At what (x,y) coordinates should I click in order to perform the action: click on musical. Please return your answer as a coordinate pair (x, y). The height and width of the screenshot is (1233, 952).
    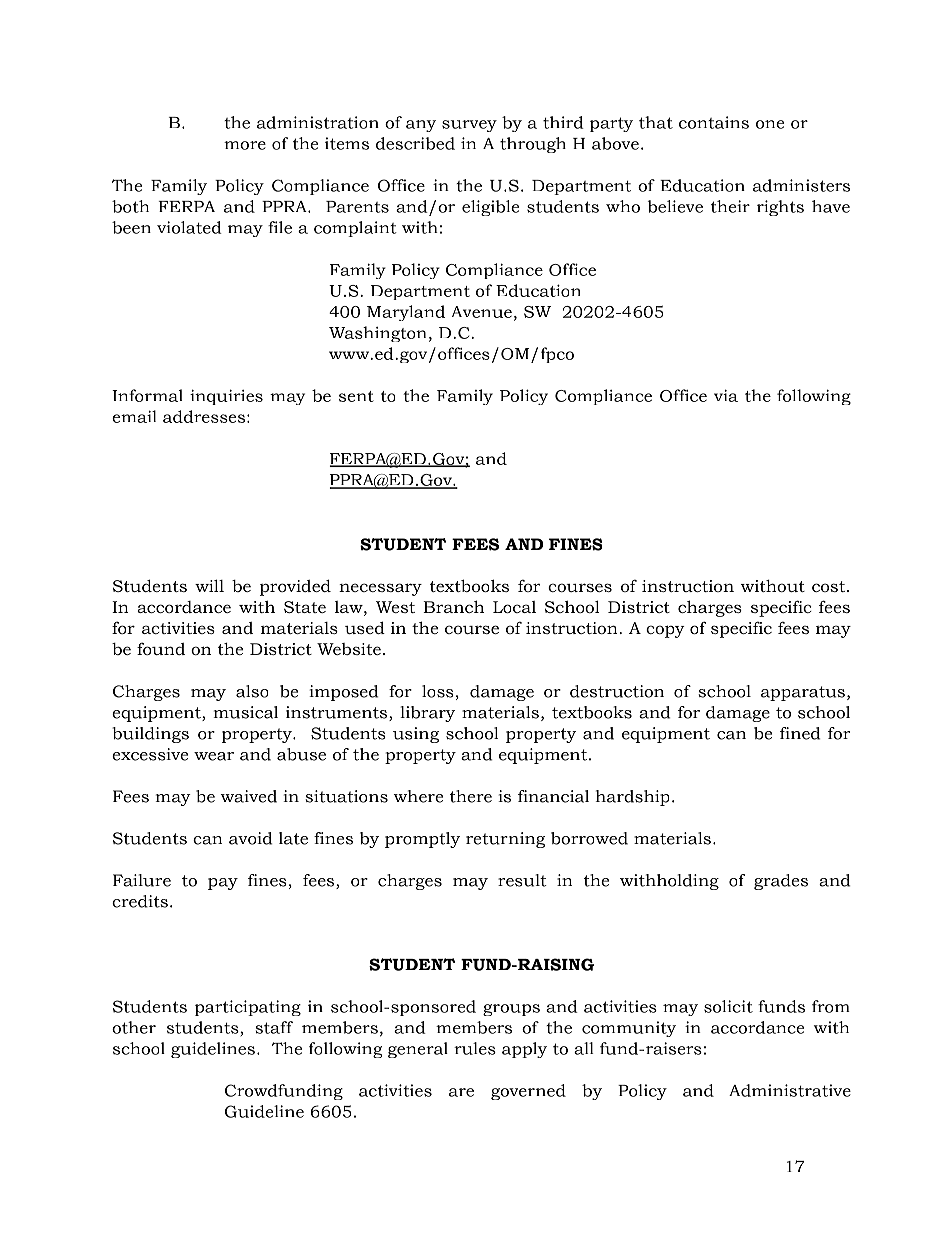
    Looking at the image, I should click on (246, 712).
